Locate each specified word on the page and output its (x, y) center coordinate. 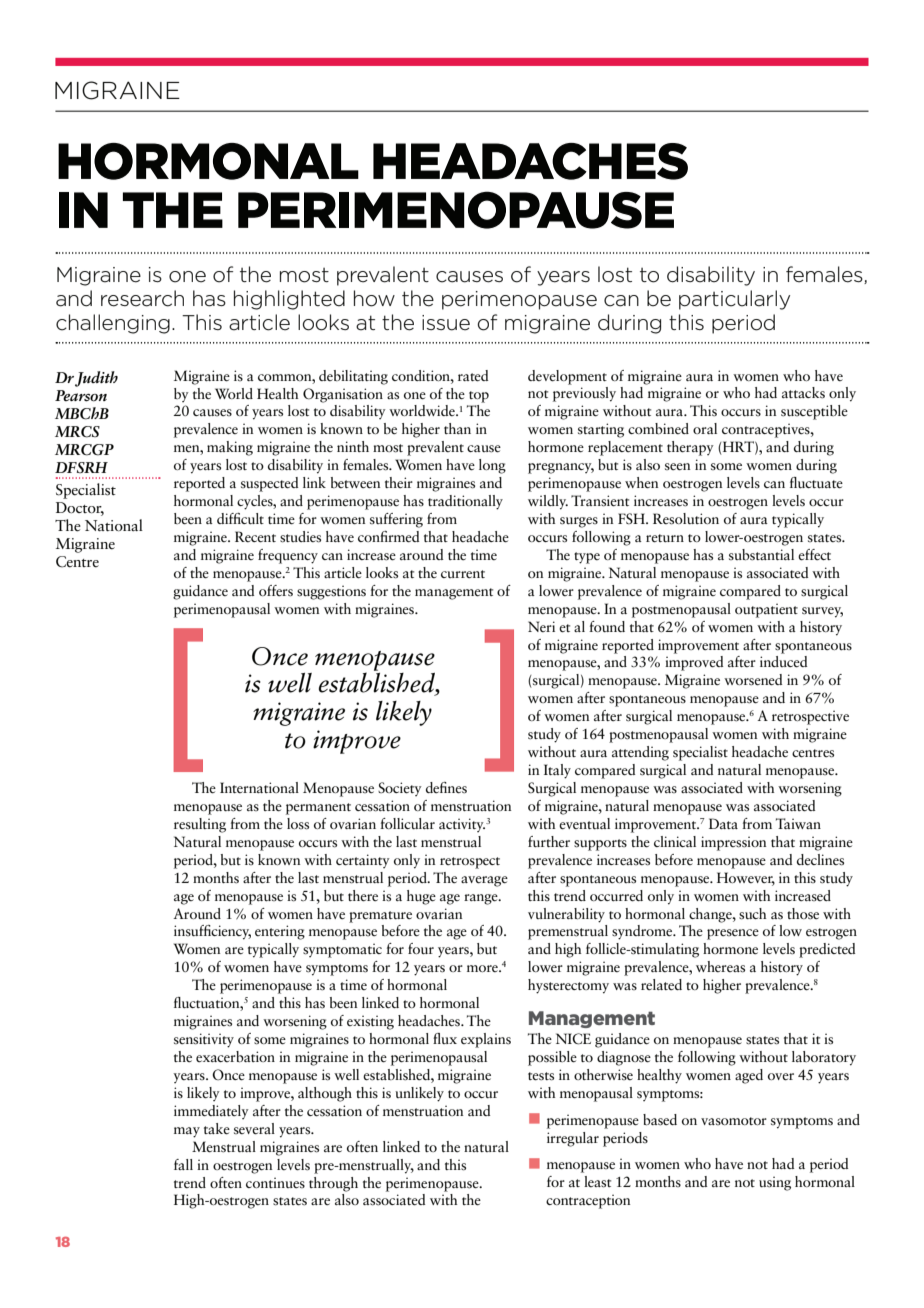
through (333, 1184)
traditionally (465, 502)
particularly (734, 300)
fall (183, 1164)
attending (640, 753)
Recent (255, 537)
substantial (761, 555)
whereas (720, 967)
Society (400, 789)
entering (280, 932)
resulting (200, 825)
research (142, 298)
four (421, 948)
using (775, 1183)
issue (446, 323)
